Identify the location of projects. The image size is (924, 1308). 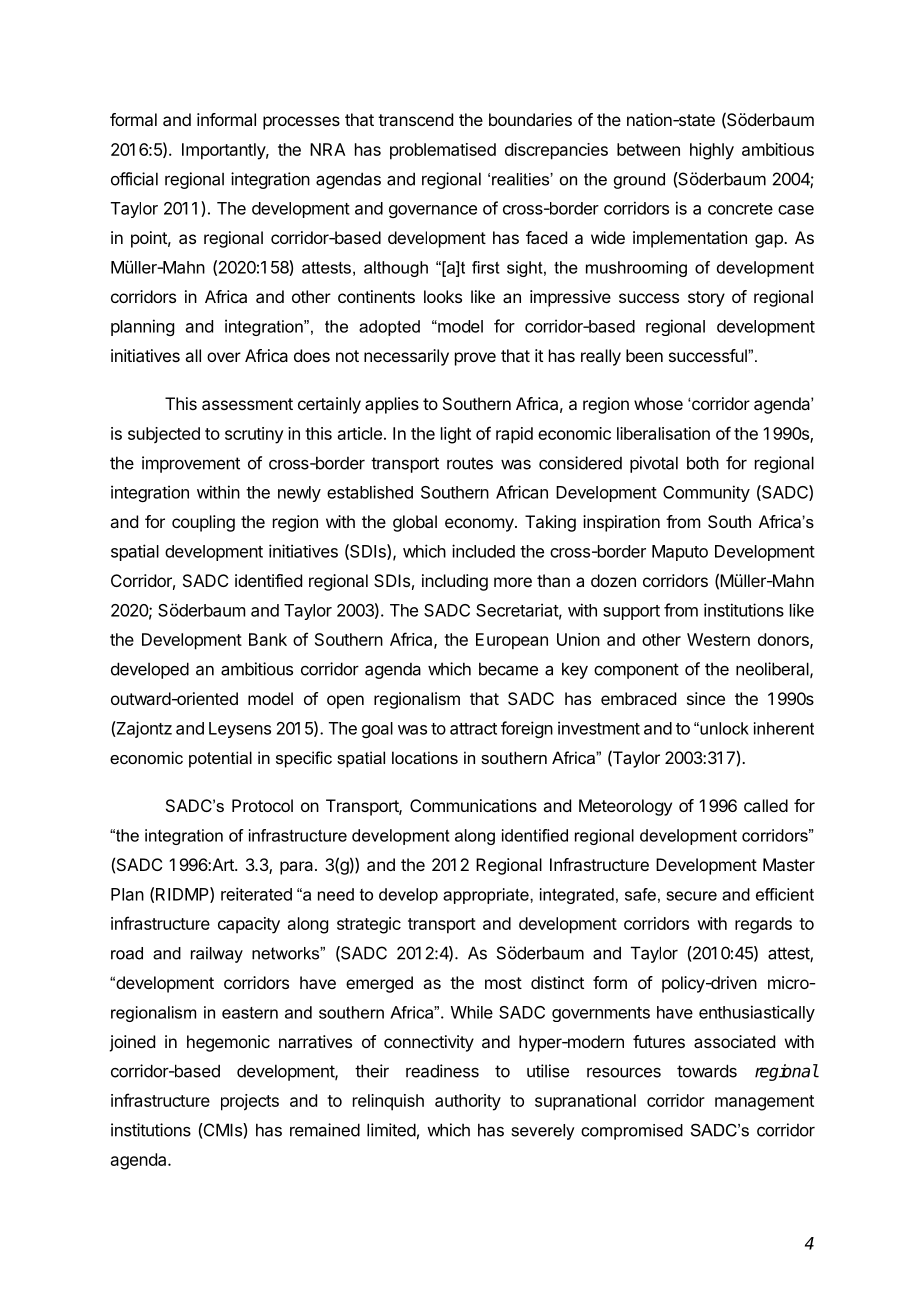
(250, 1102).
